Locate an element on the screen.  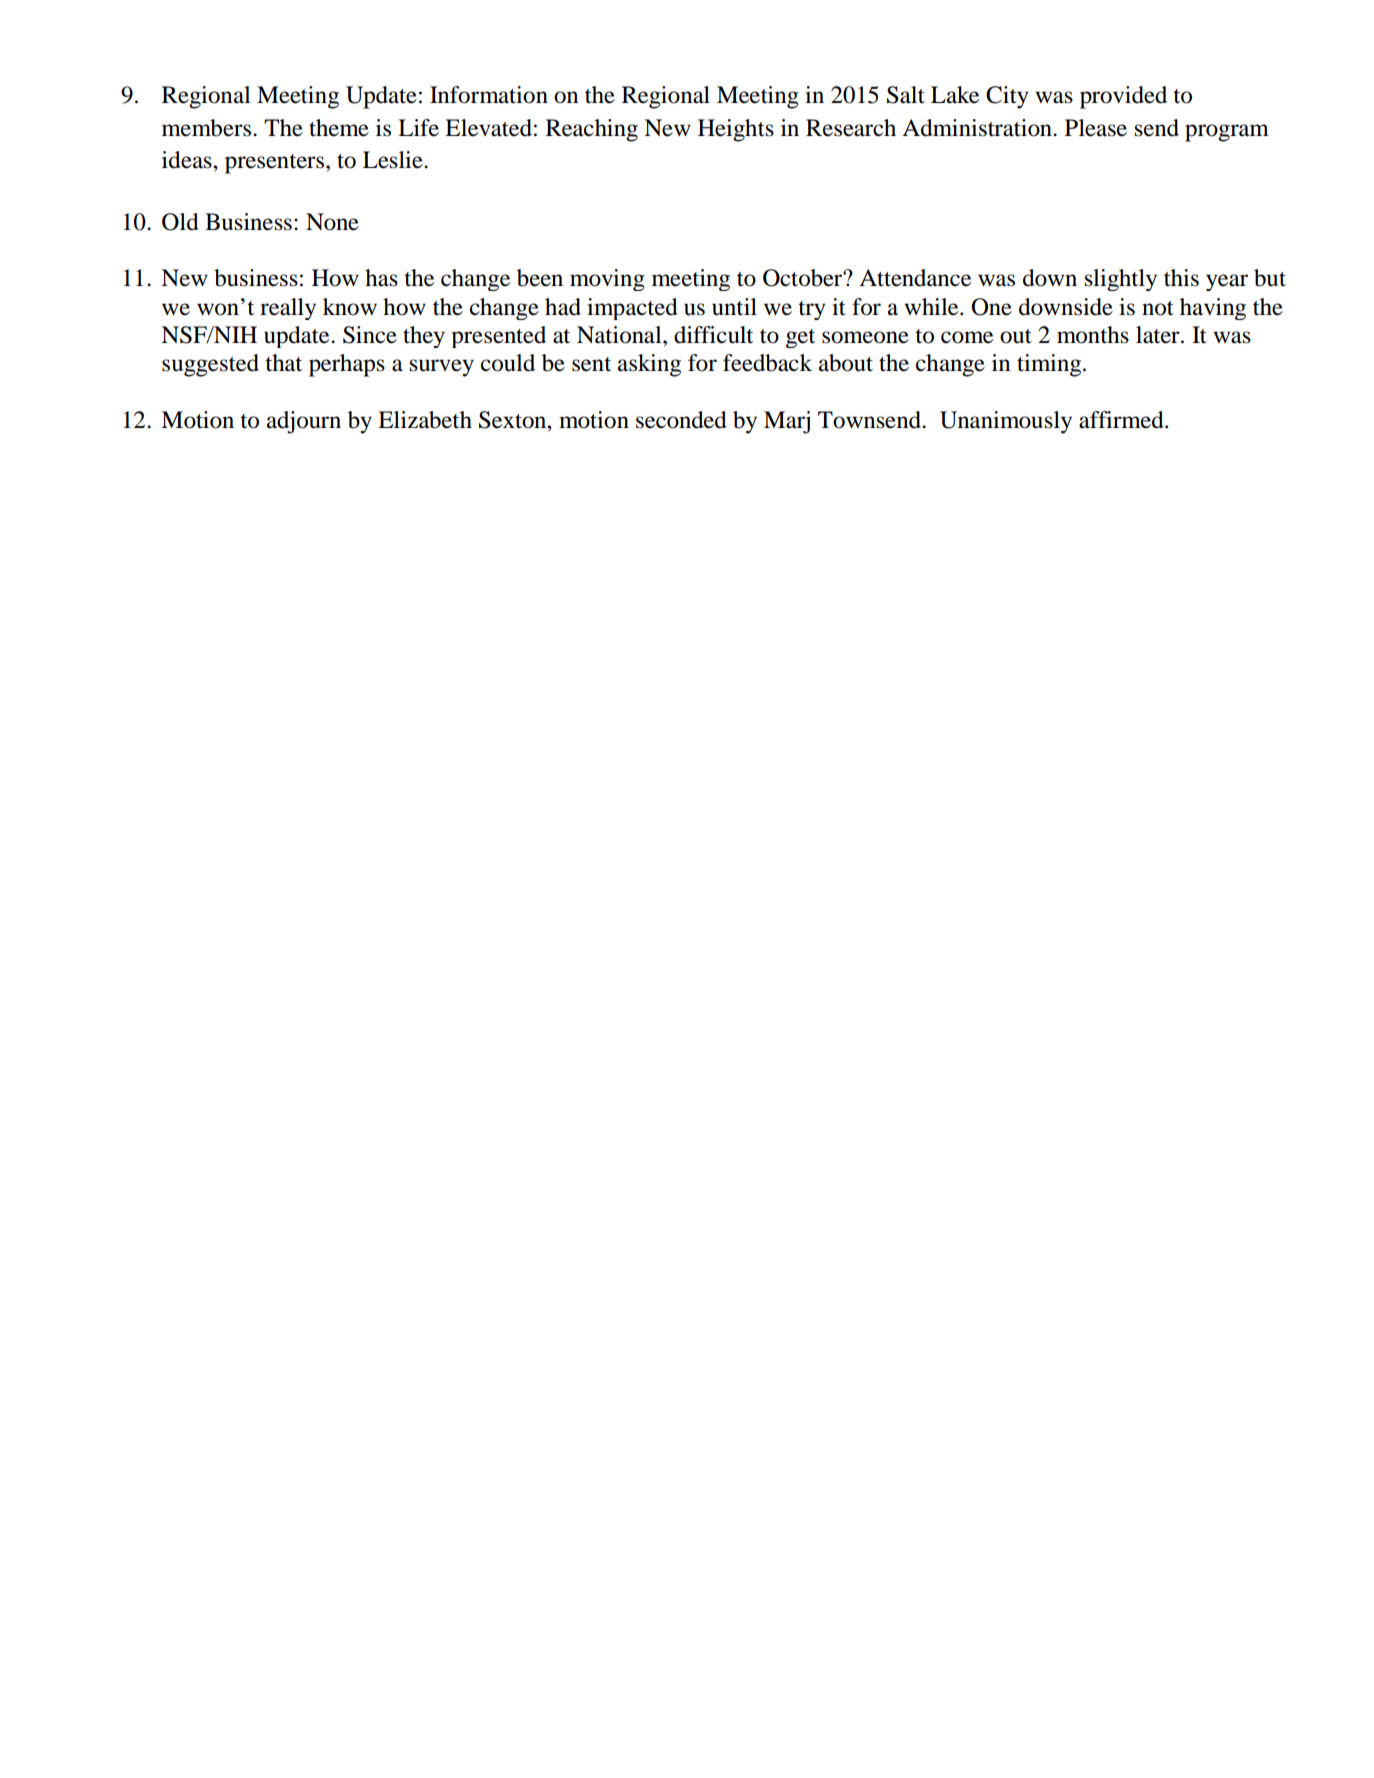
Heights is located at coordinates (736, 130).
